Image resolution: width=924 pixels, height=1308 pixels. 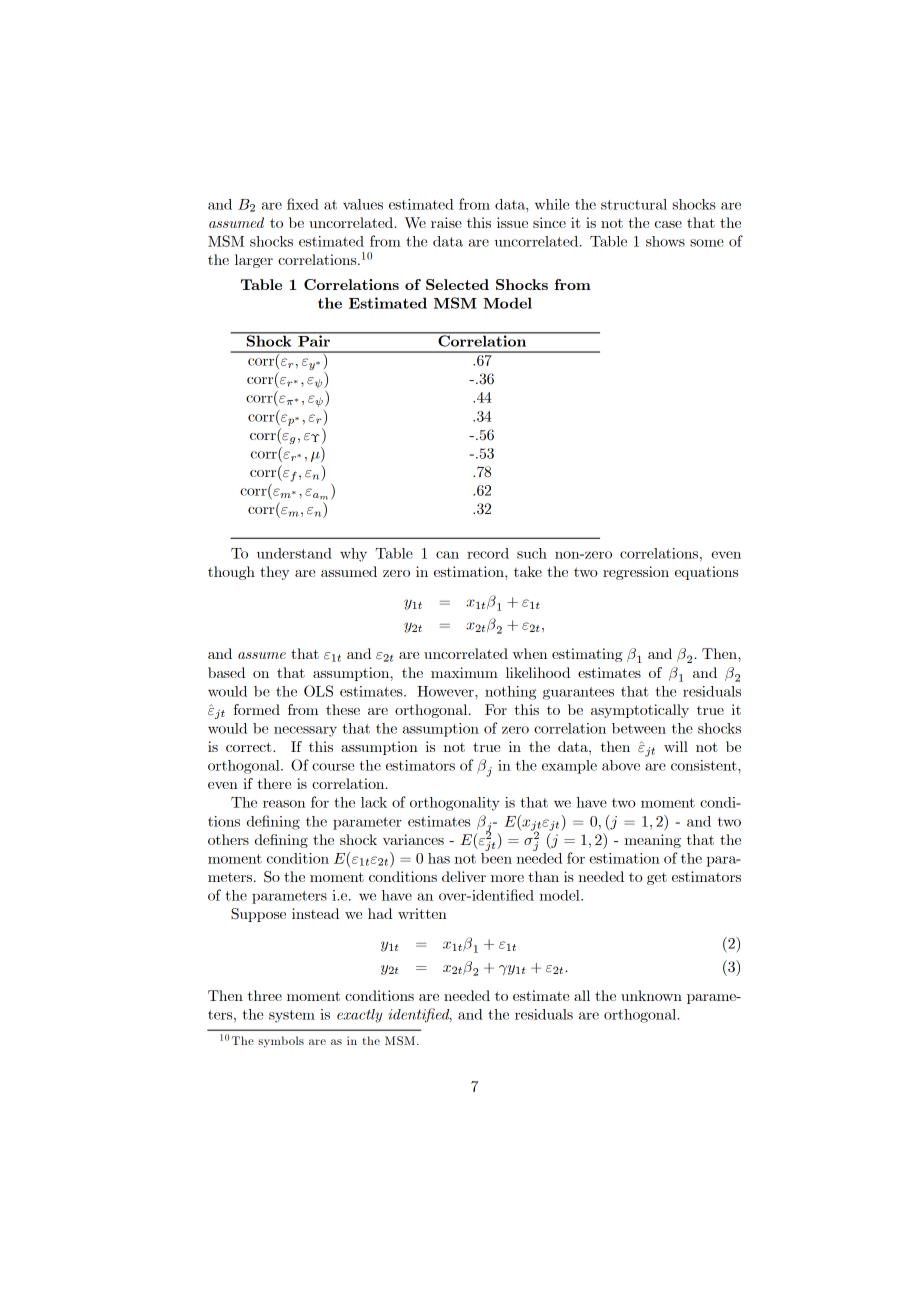 What do you see at coordinates (488, 553) in the screenshot?
I see `record` at bounding box center [488, 553].
